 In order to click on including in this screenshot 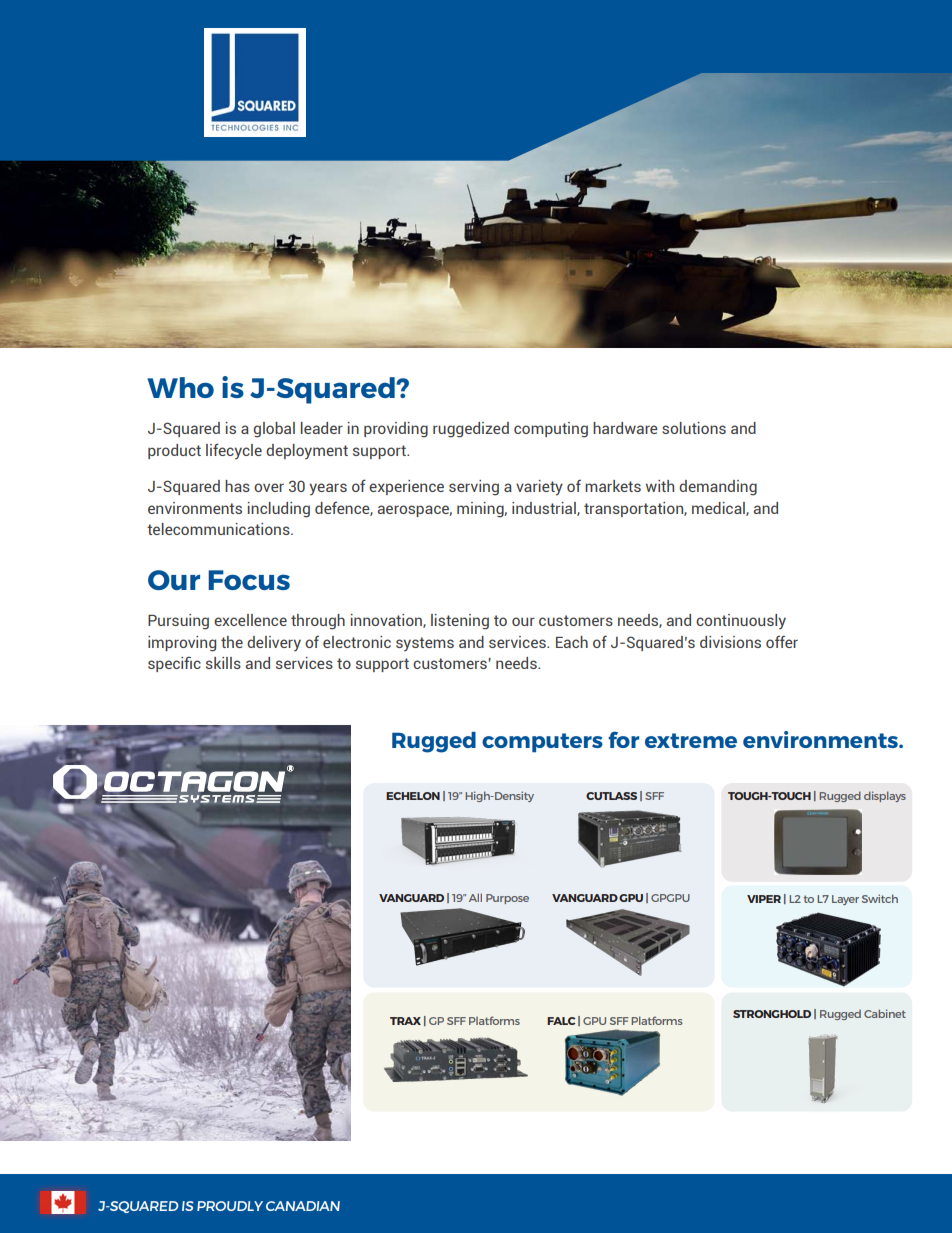, I will do `click(279, 510)`.
